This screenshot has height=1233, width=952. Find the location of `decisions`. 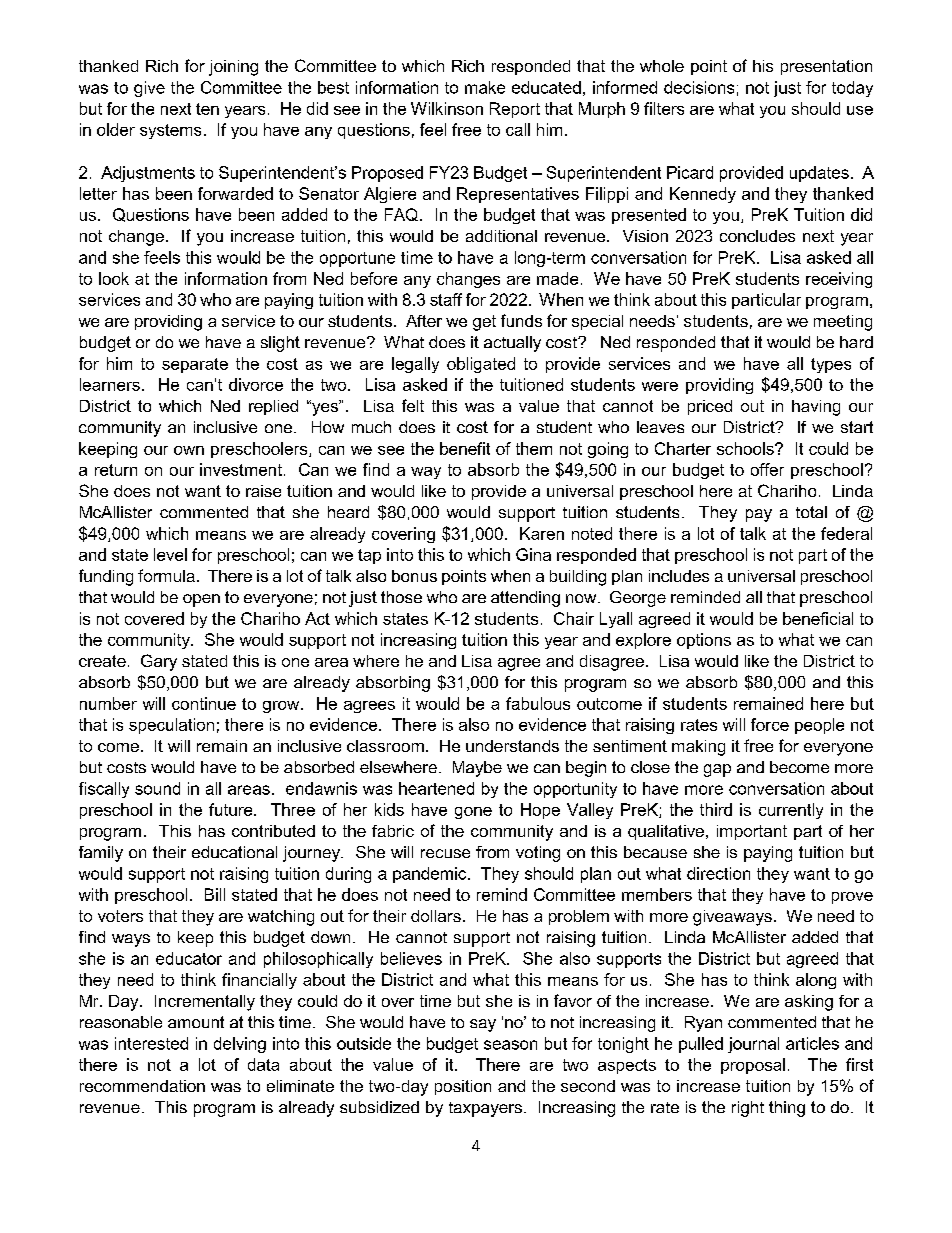

decisions is located at coordinates (699, 87).
